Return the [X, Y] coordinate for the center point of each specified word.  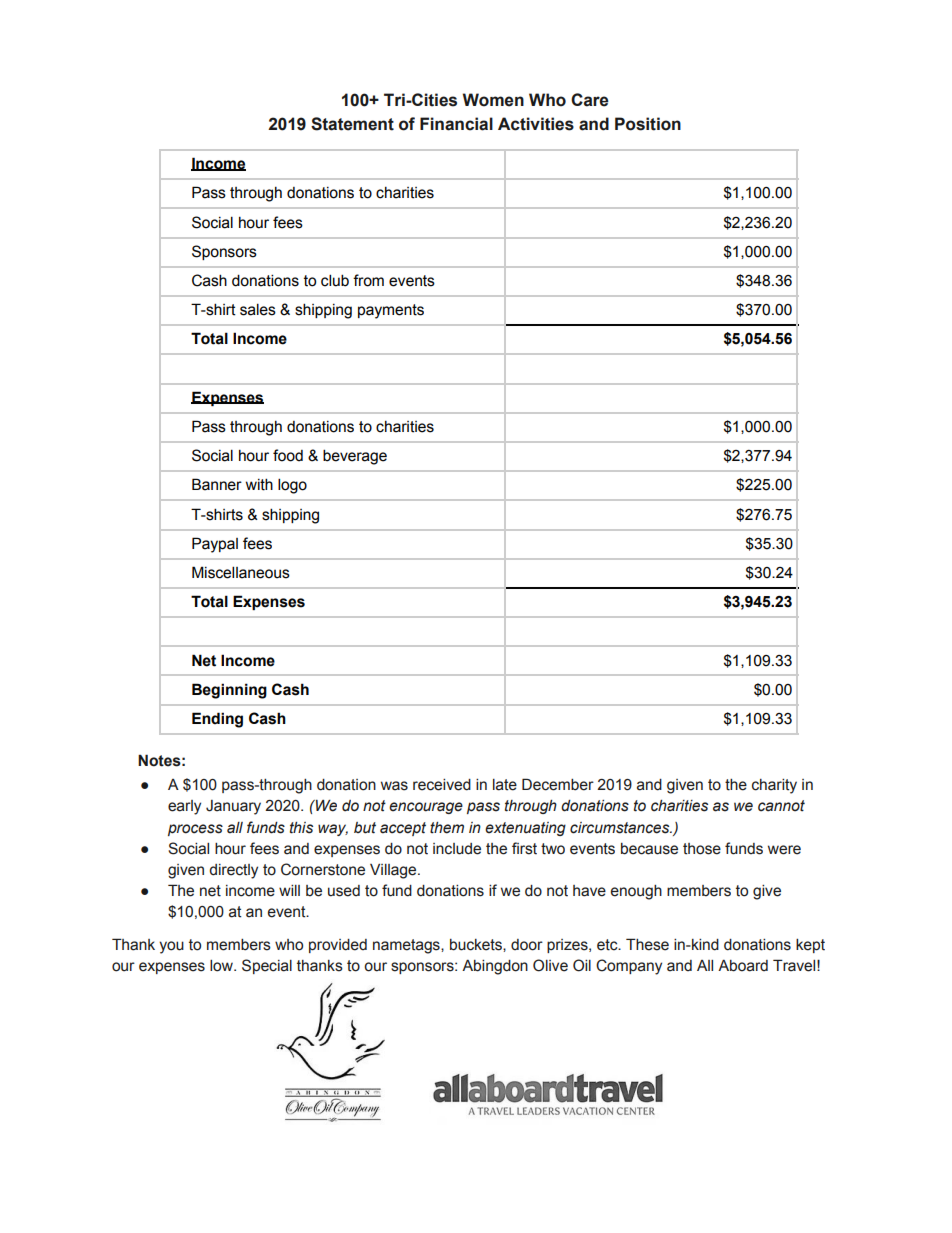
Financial [456, 124]
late [505, 785]
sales [258, 309]
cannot [781, 806]
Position [648, 124]
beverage [355, 457]
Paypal [215, 545]
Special [267, 966]
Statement [352, 124]
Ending [217, 720]
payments [391, 311]
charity [774, 786]
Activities [536, 124]
